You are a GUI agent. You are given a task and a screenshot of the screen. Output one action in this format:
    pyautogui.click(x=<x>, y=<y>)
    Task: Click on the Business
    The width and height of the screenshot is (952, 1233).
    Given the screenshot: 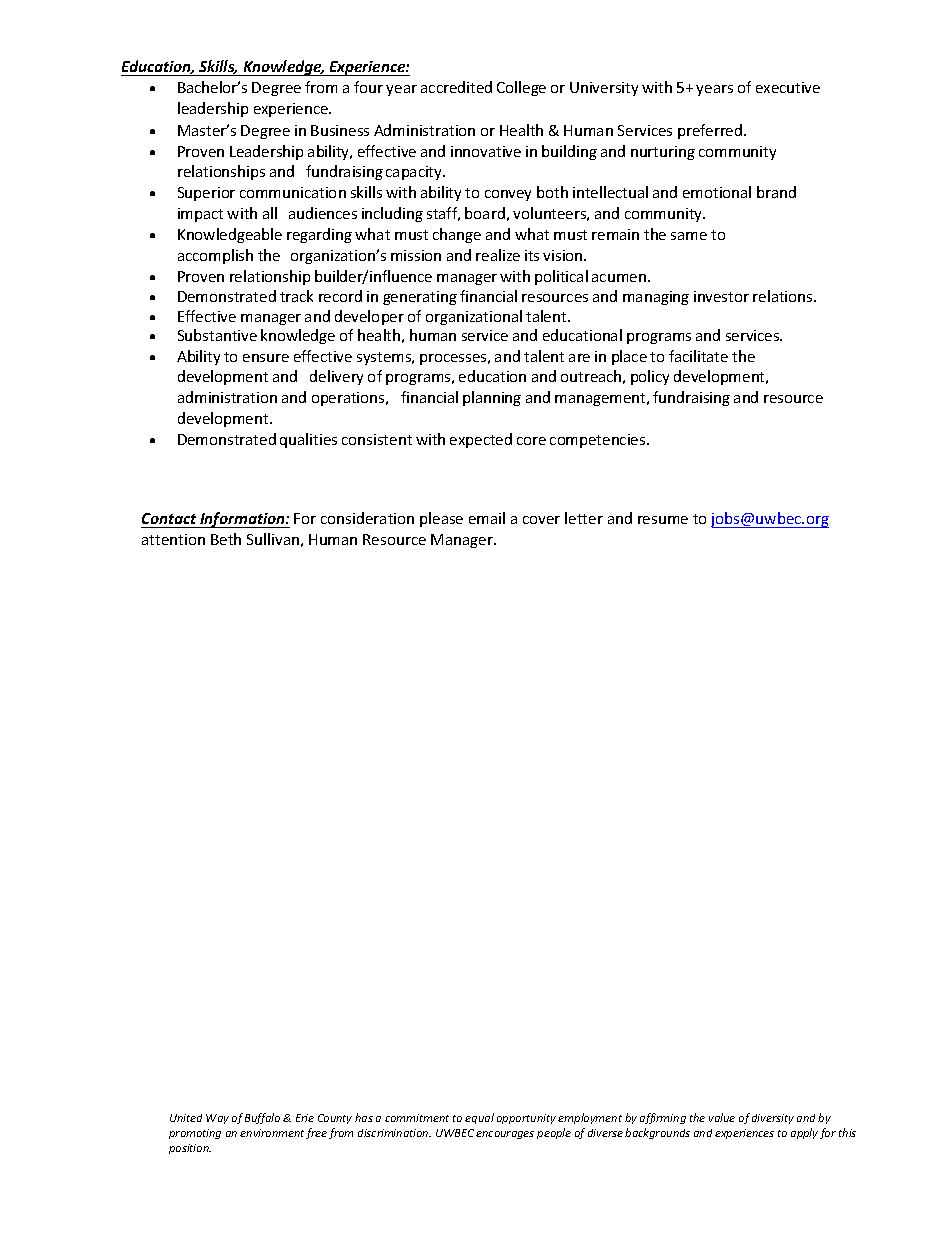 What is the action you would take?
    pyautogui.click(x=340, y=130)
